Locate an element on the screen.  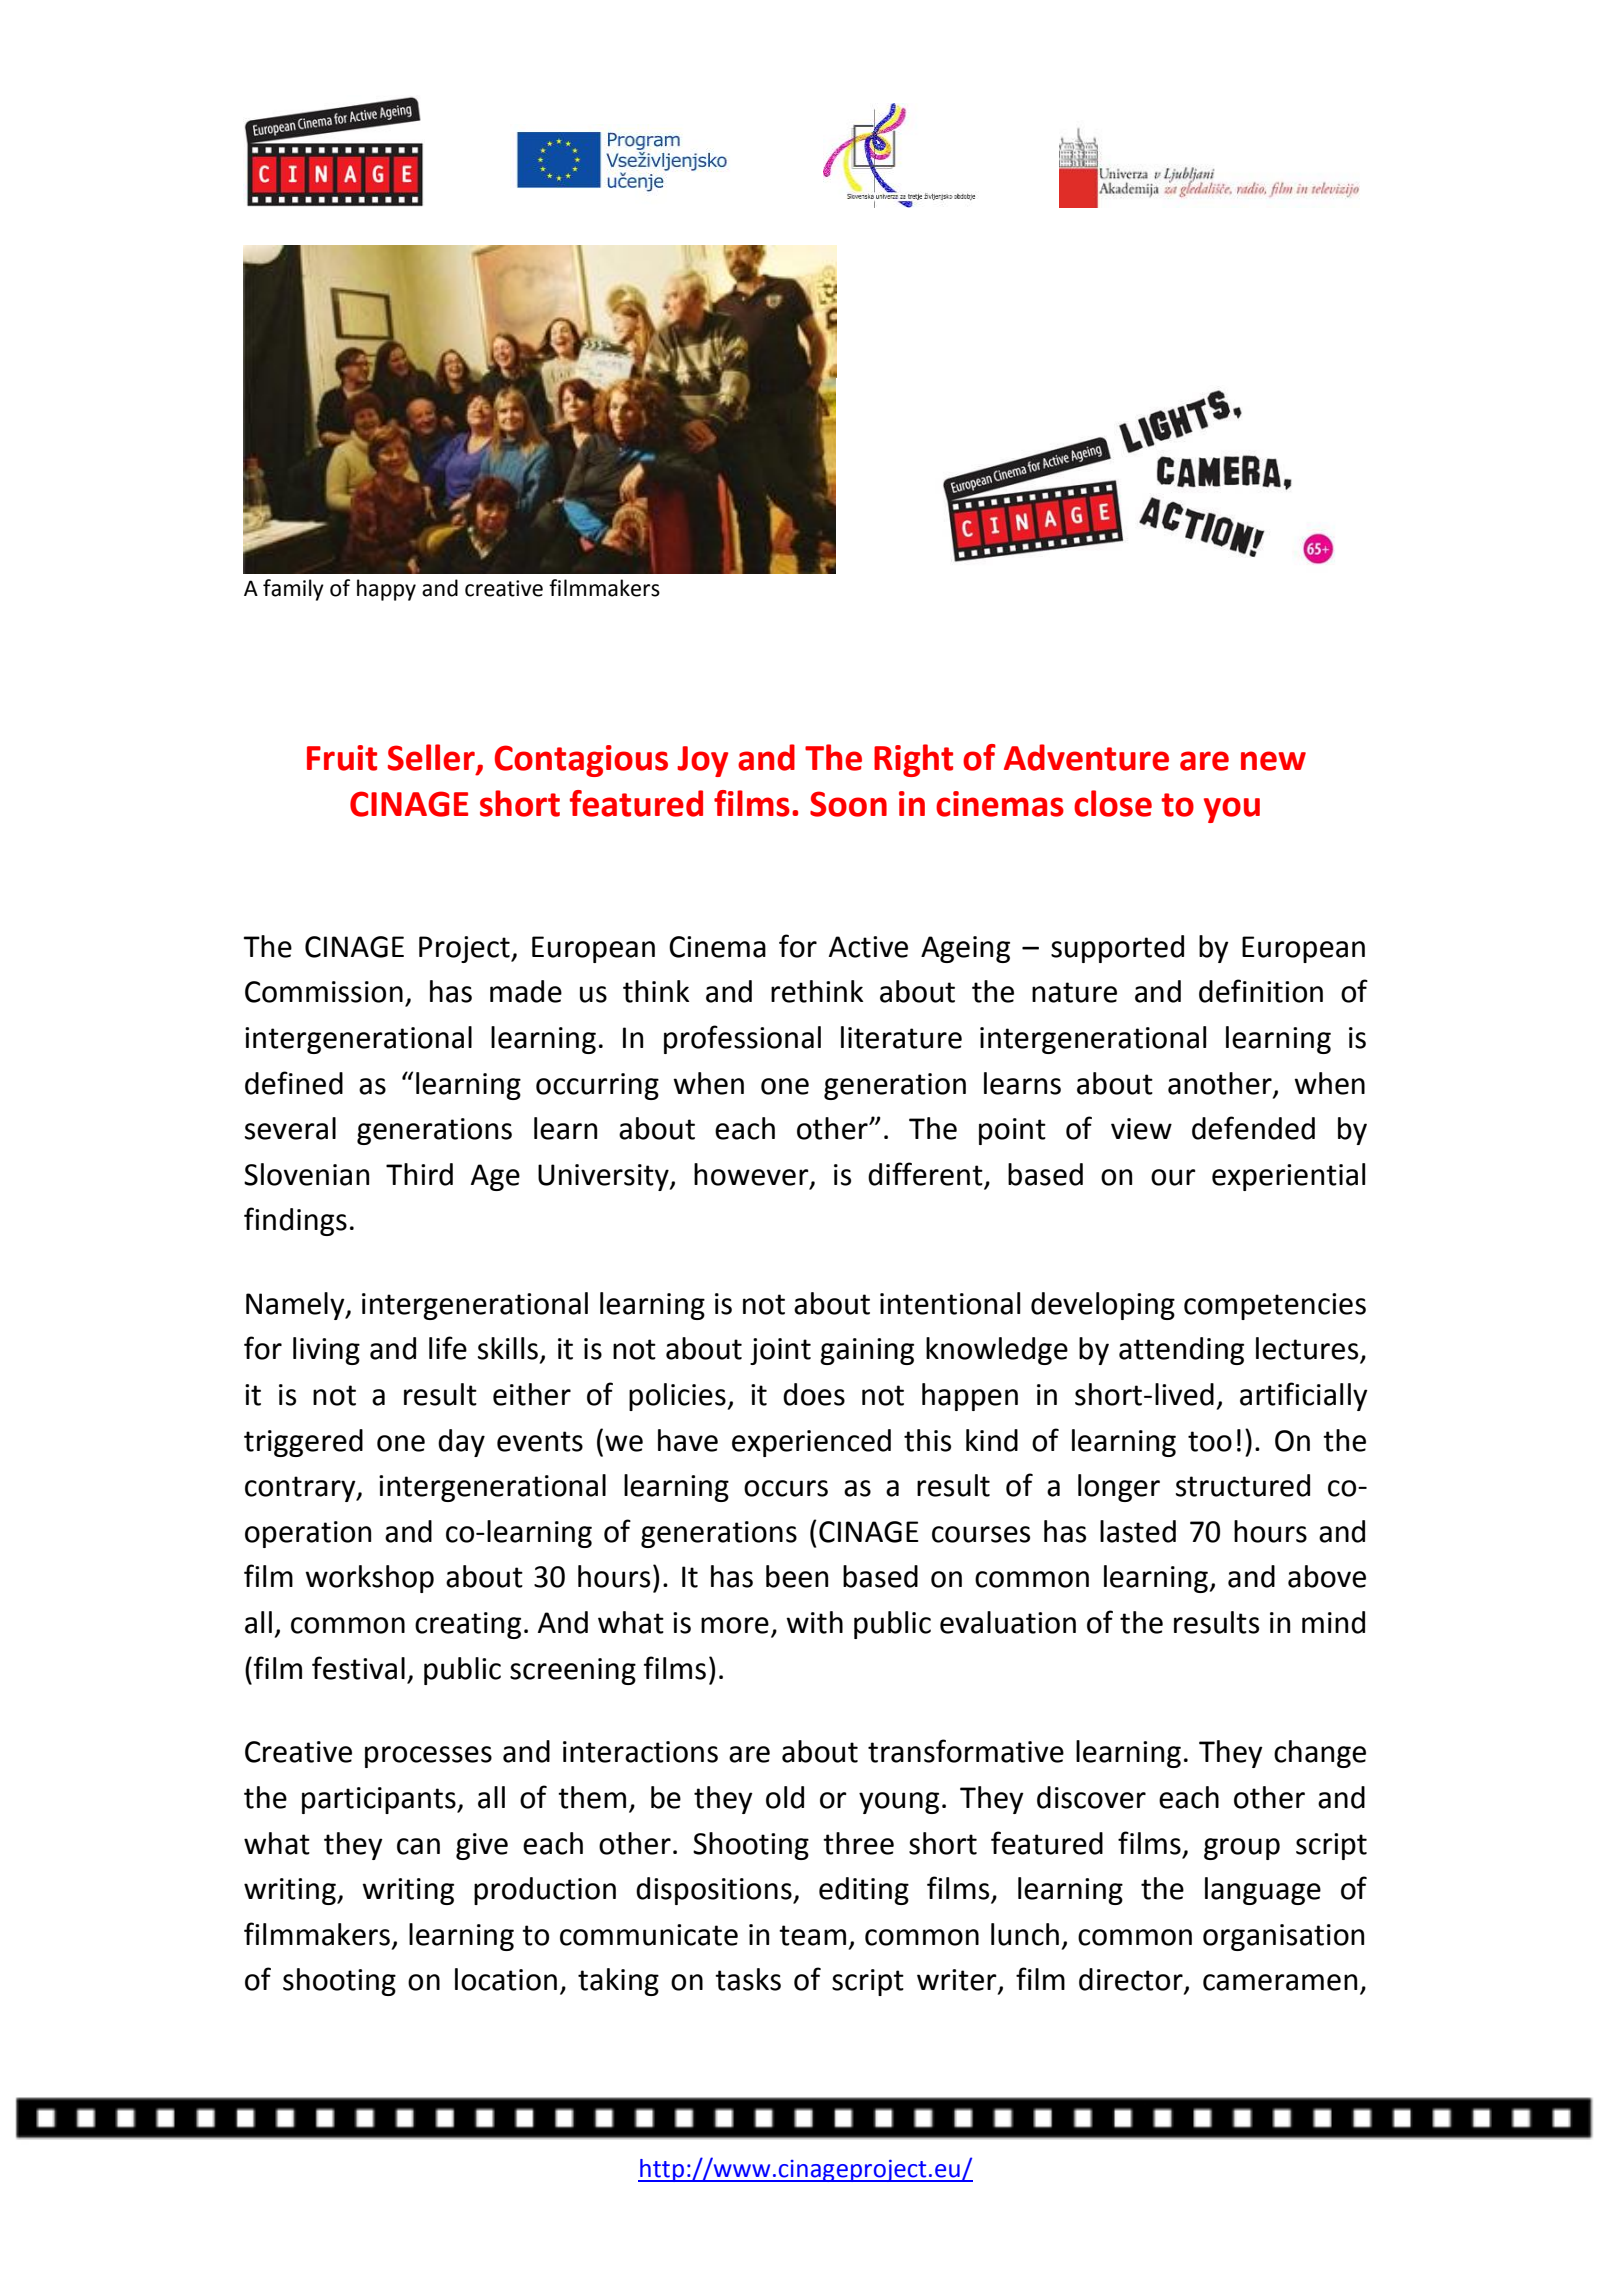
team is located at coordinates (812, 1935).
